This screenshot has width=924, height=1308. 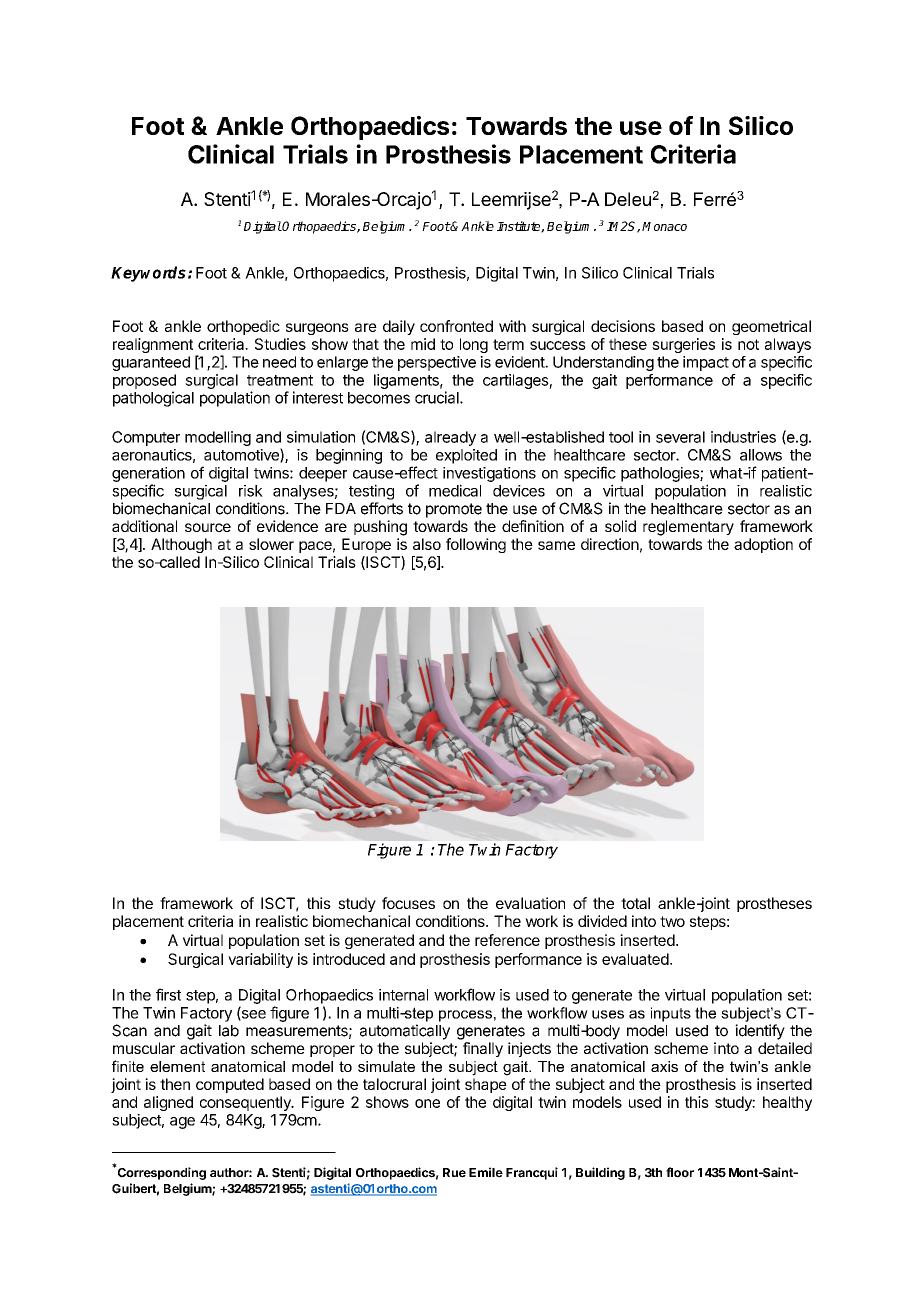 I want to click on adoption, so click(x=763, y=545).
